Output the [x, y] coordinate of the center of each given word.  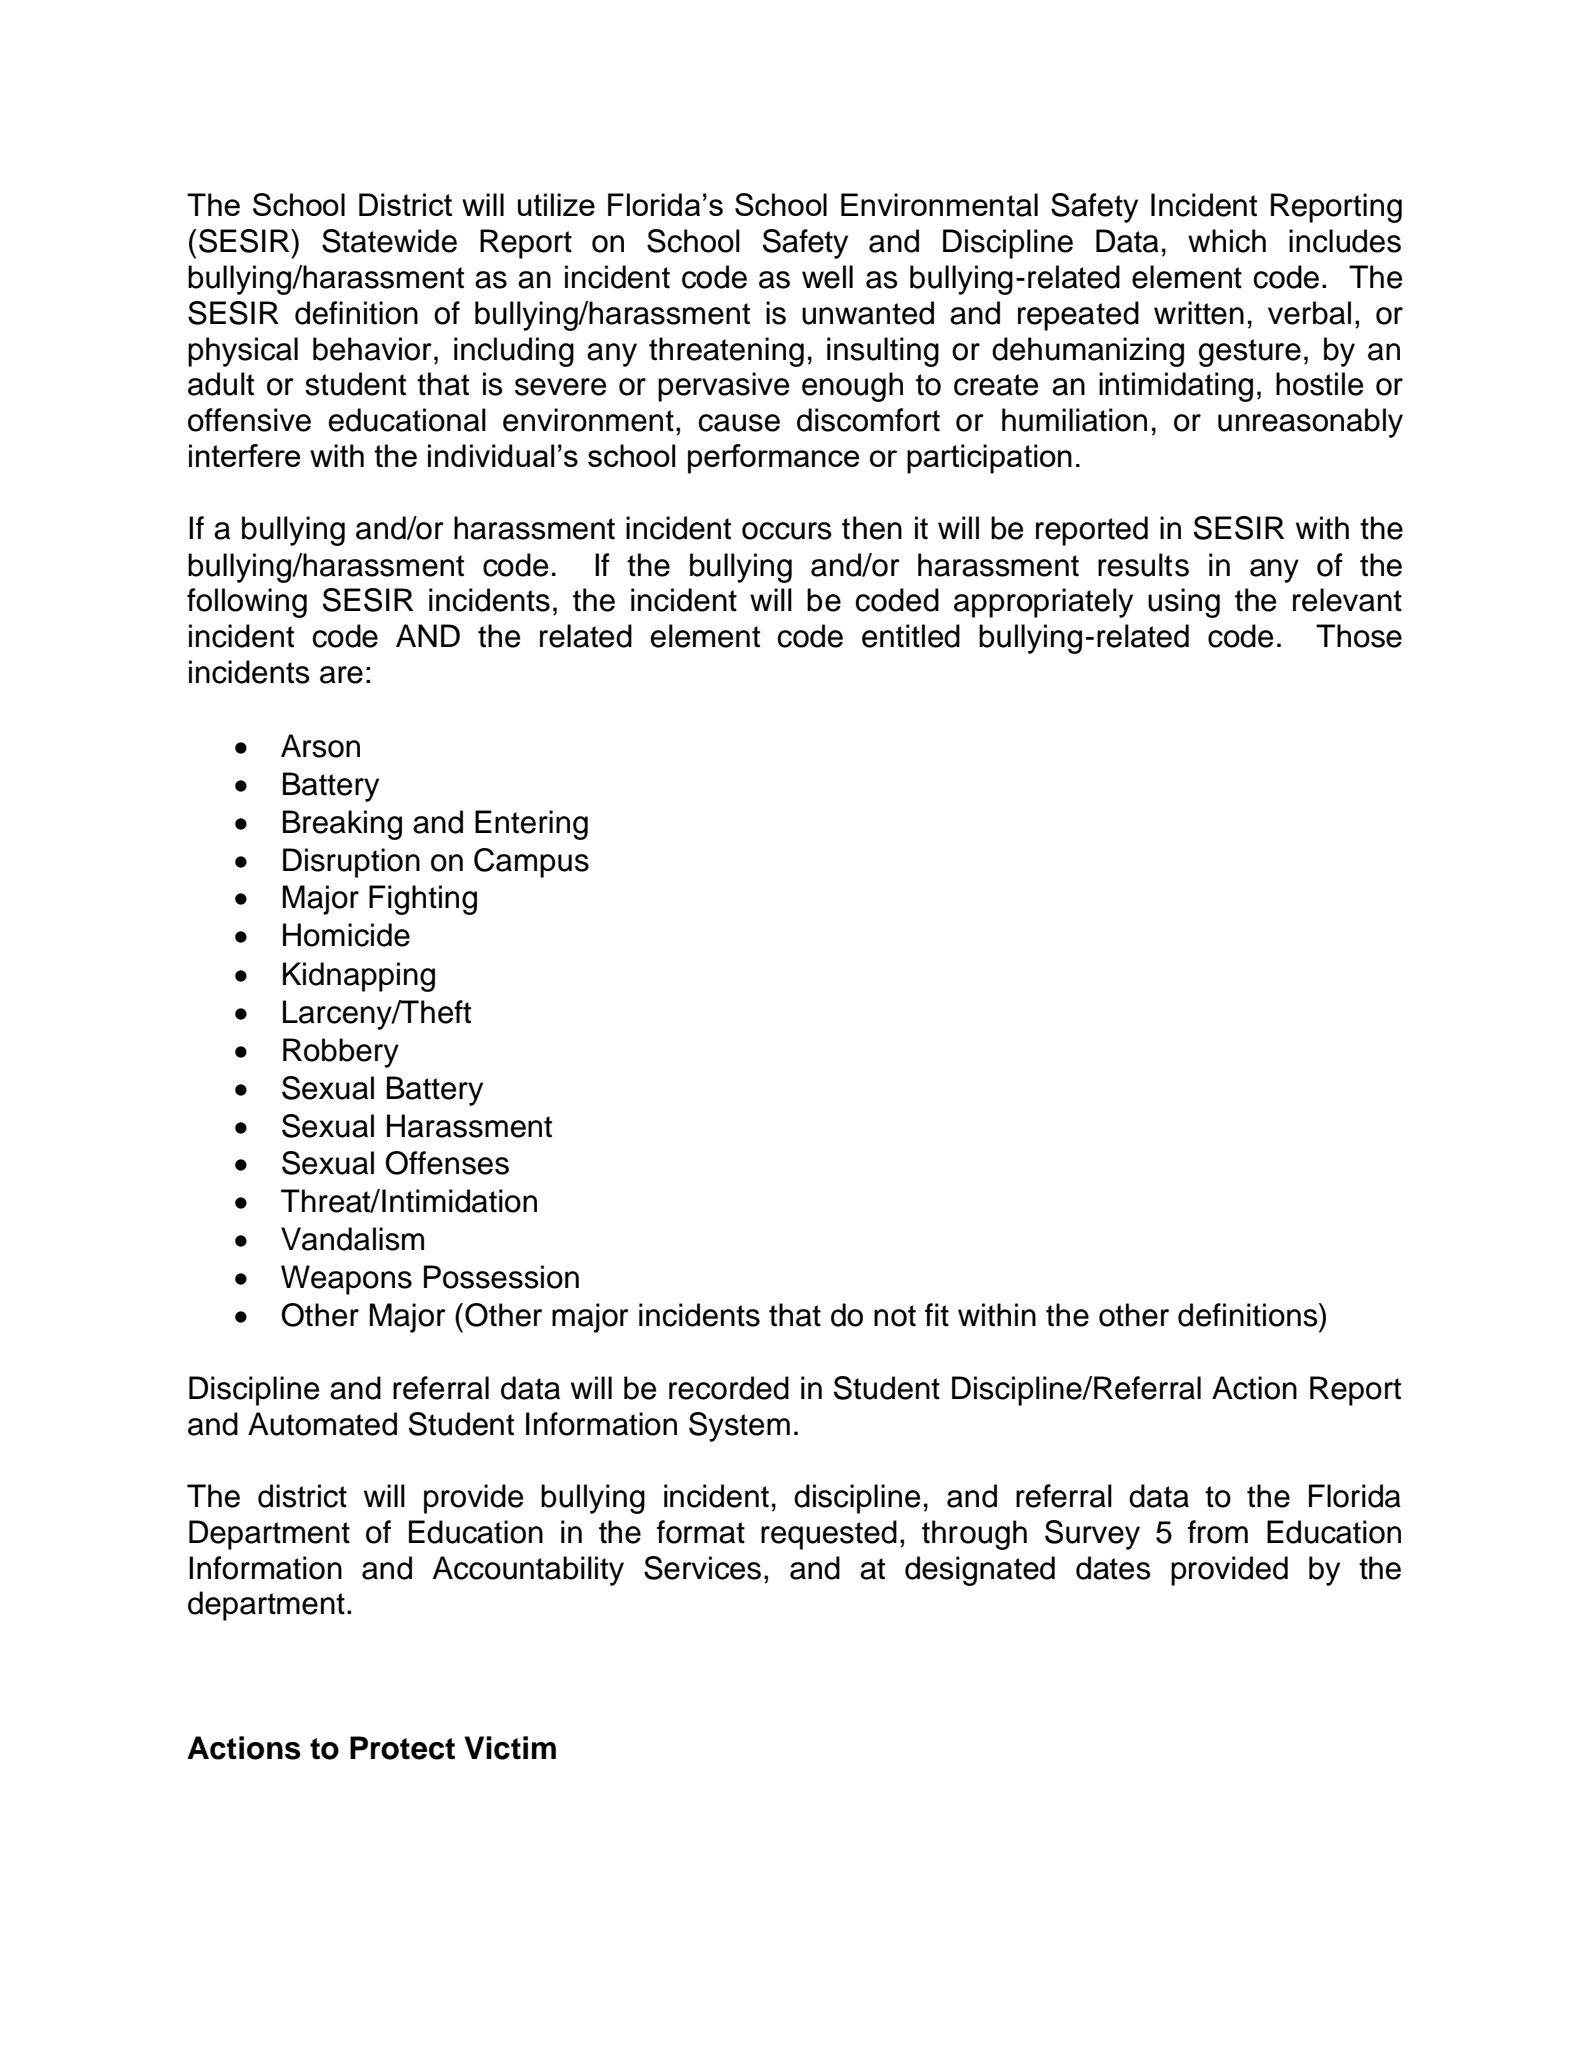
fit [937, 1315]
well [827, 277]
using [1184, 603]
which [1227, 241]
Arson [320, 746]
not [895, 1316]
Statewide [389, 241]
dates [1113, 1568]
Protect [402, 1748]
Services [702, 1568]
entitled [911, 636]
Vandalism [352, 1239]
